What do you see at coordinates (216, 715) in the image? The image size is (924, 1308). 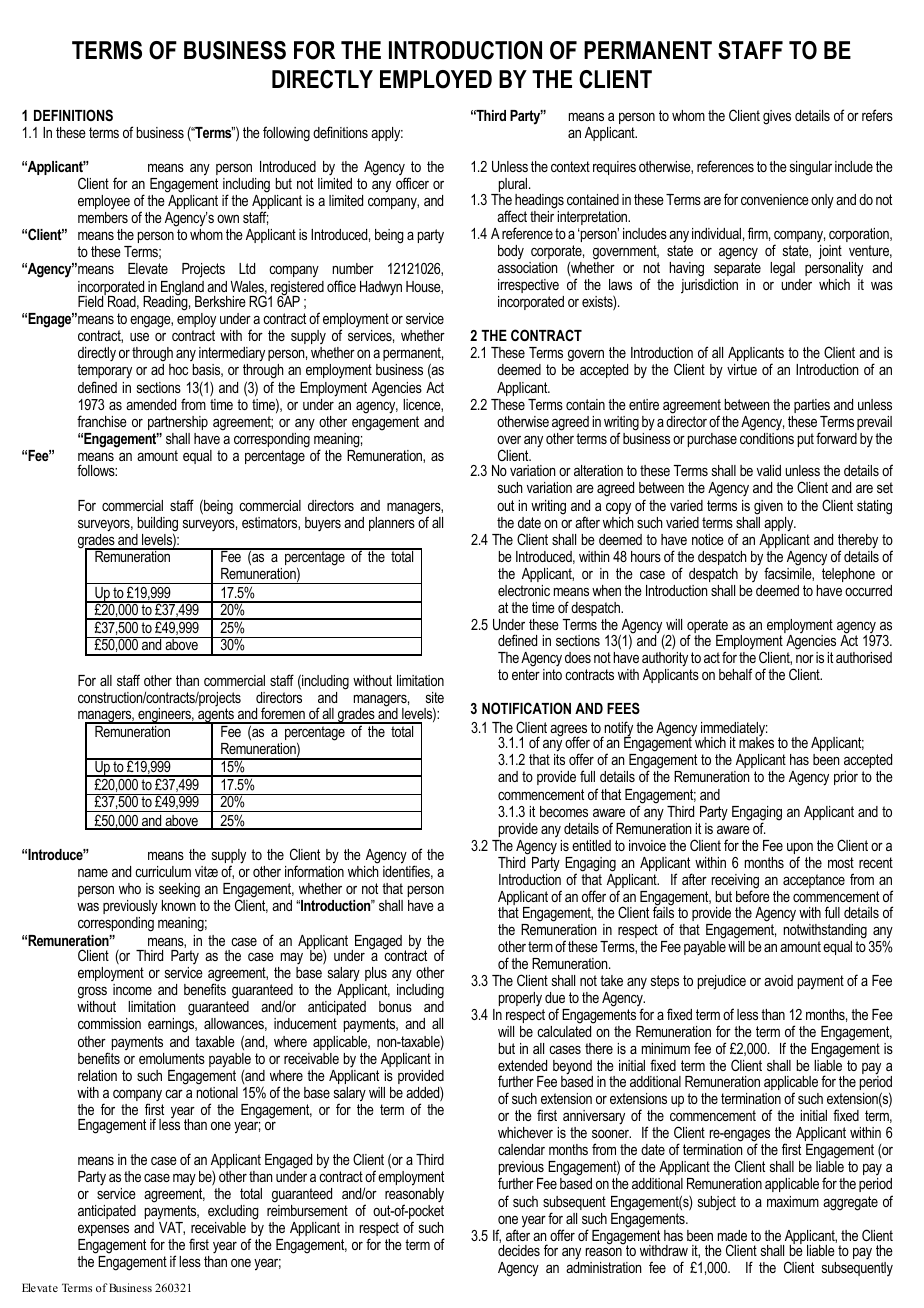 I see `agents` at bounding box center [216, 715].
